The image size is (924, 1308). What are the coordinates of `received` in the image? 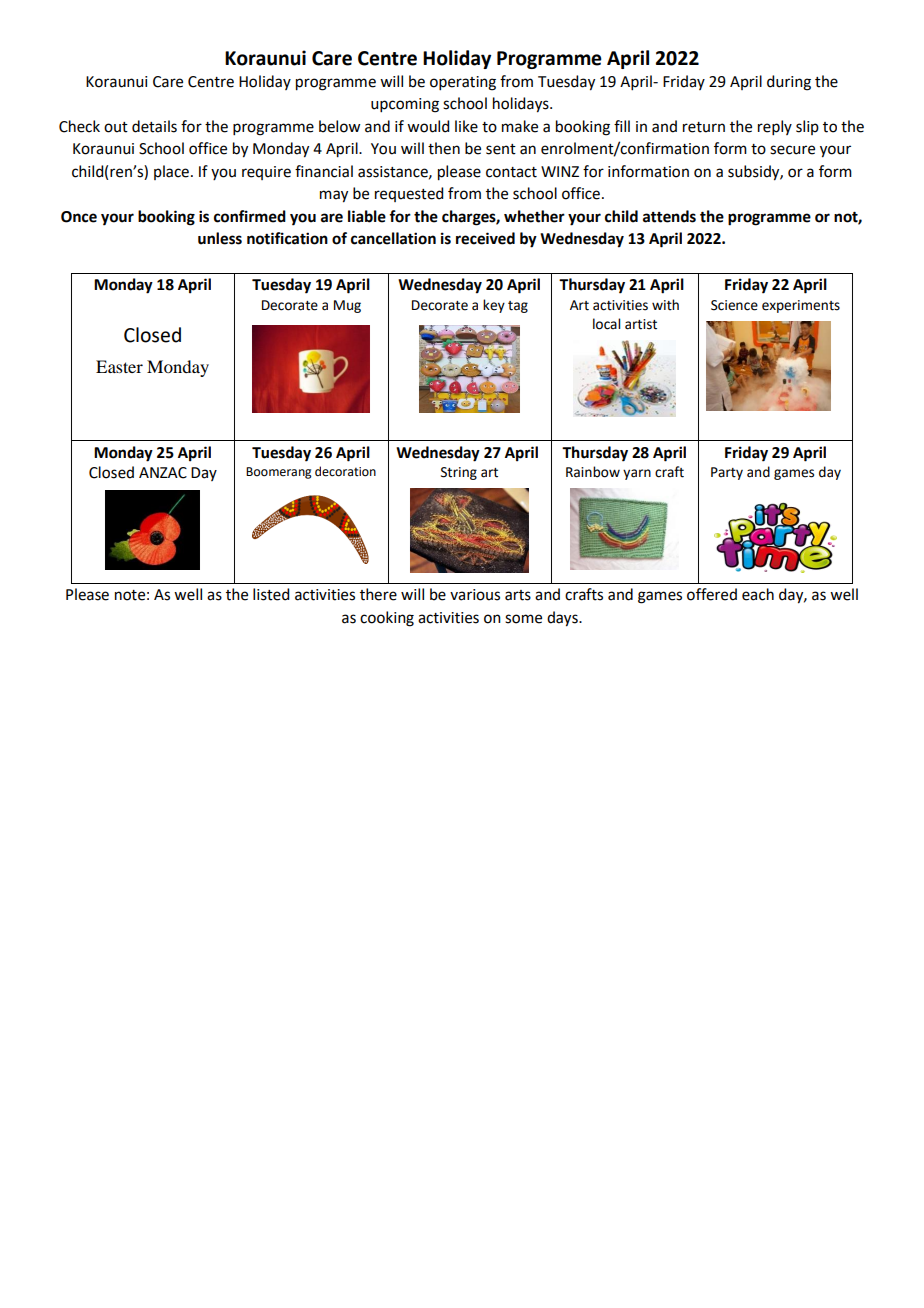 It's located at (485, 238).
